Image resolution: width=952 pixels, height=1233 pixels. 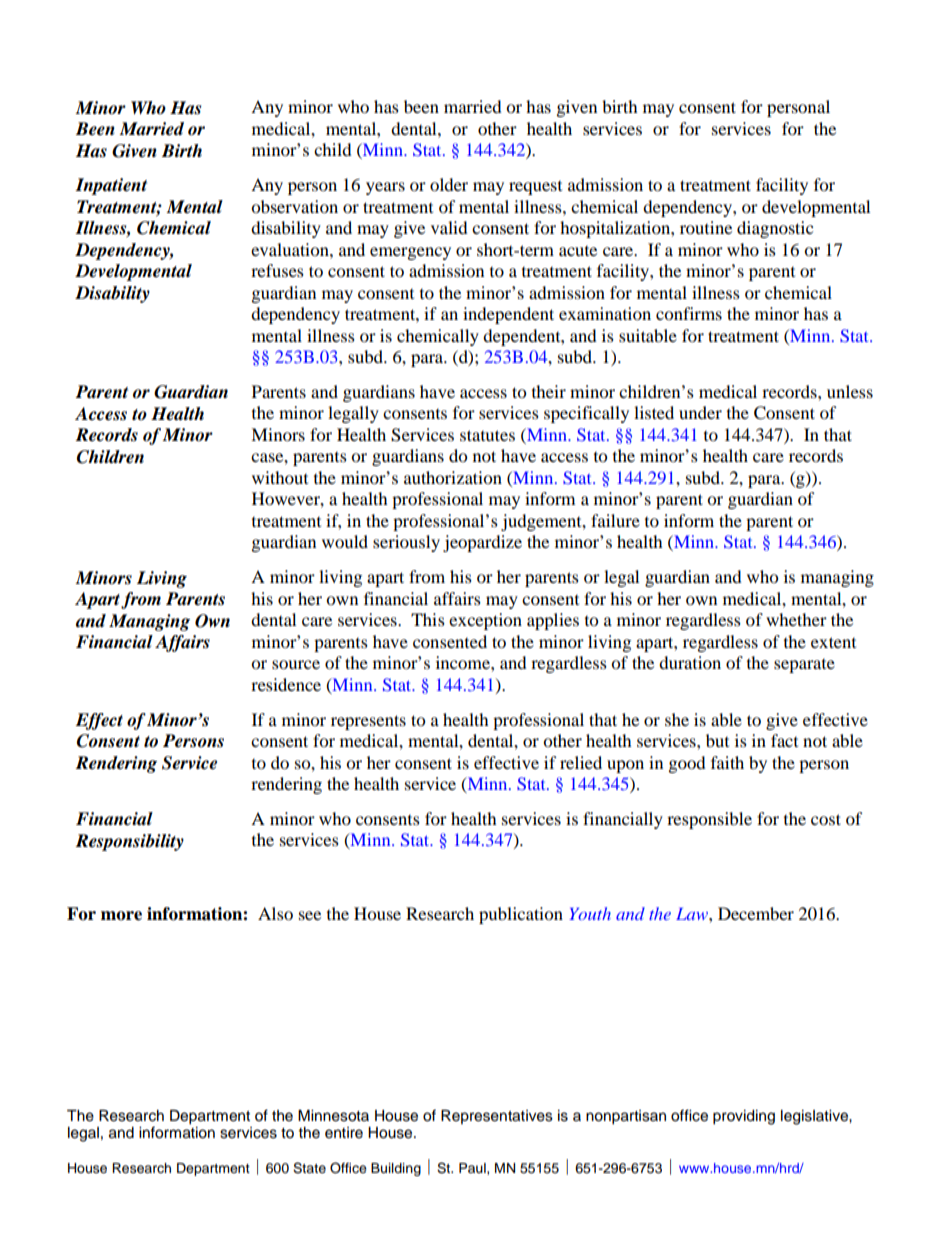 I want to click on providing, so click(x=744, y=1117).
